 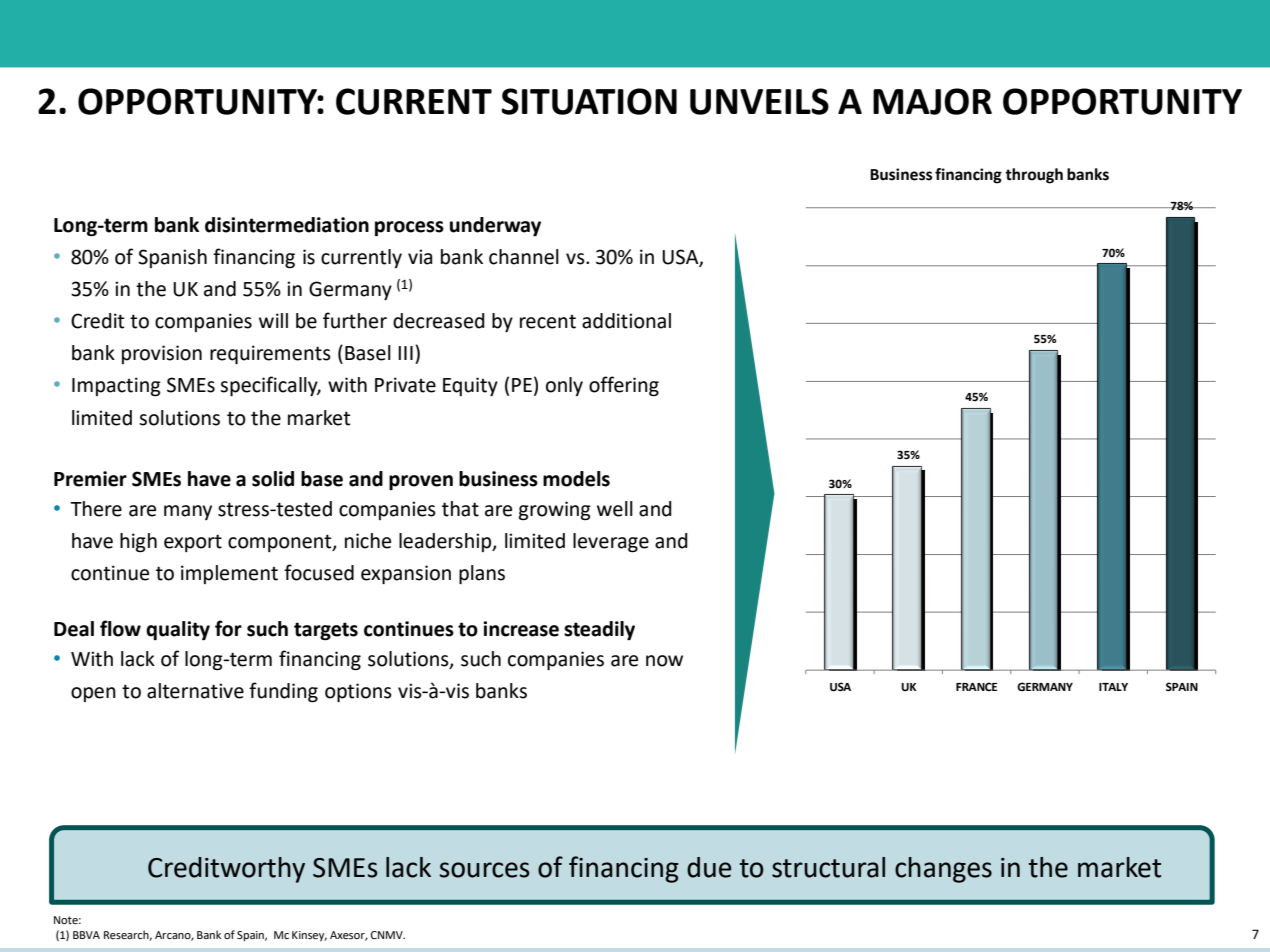 What do you see at coordinates (193, 543) in the document?
I see `export` at bounding box center [193, 543].
